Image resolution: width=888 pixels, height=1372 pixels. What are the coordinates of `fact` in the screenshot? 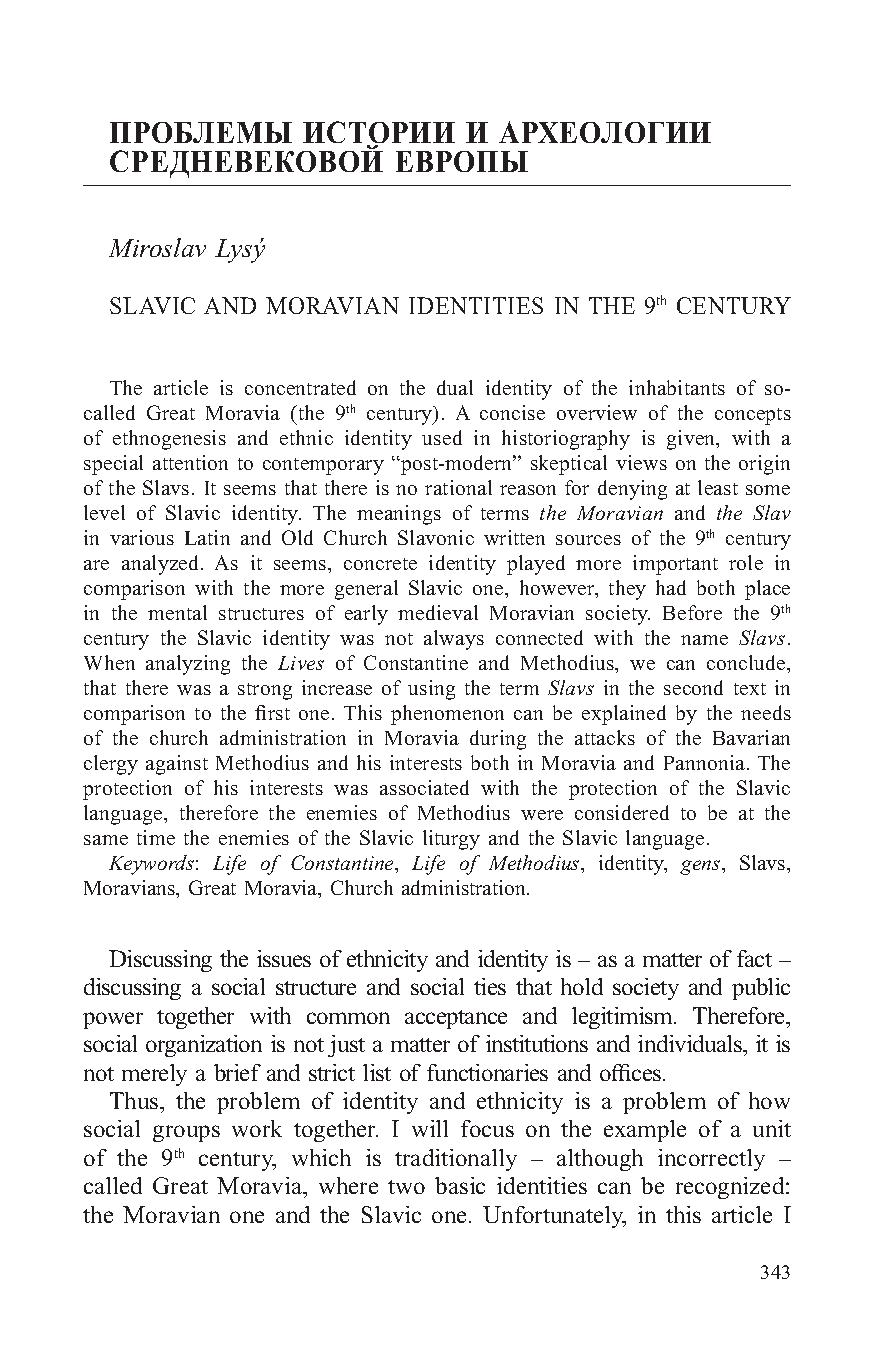 It's located at (754, 958).
